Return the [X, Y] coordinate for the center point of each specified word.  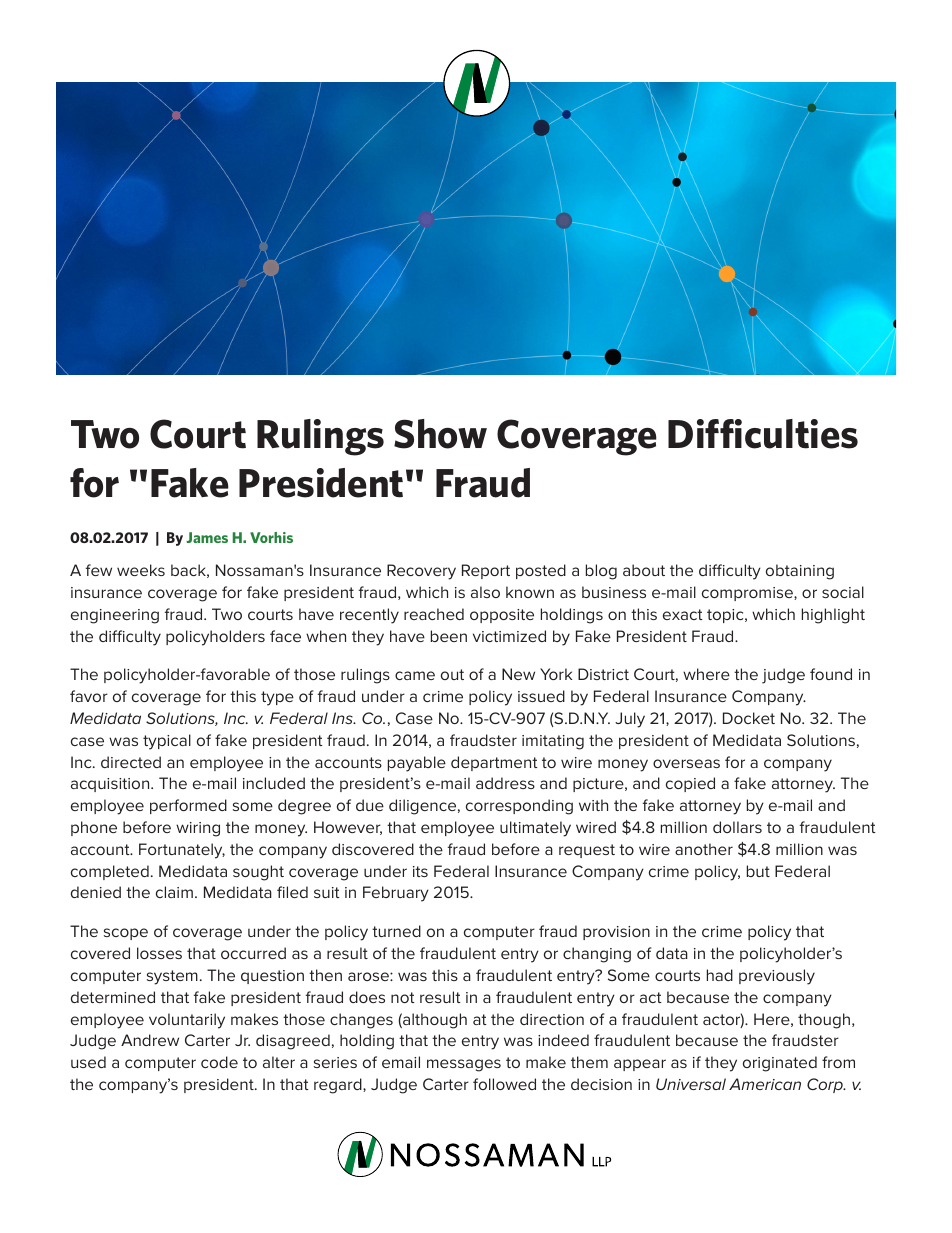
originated [780, 1064]
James [207, 537]
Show [440, 434]
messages [464, 1065]
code [219, 1062]
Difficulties [763, 434]
